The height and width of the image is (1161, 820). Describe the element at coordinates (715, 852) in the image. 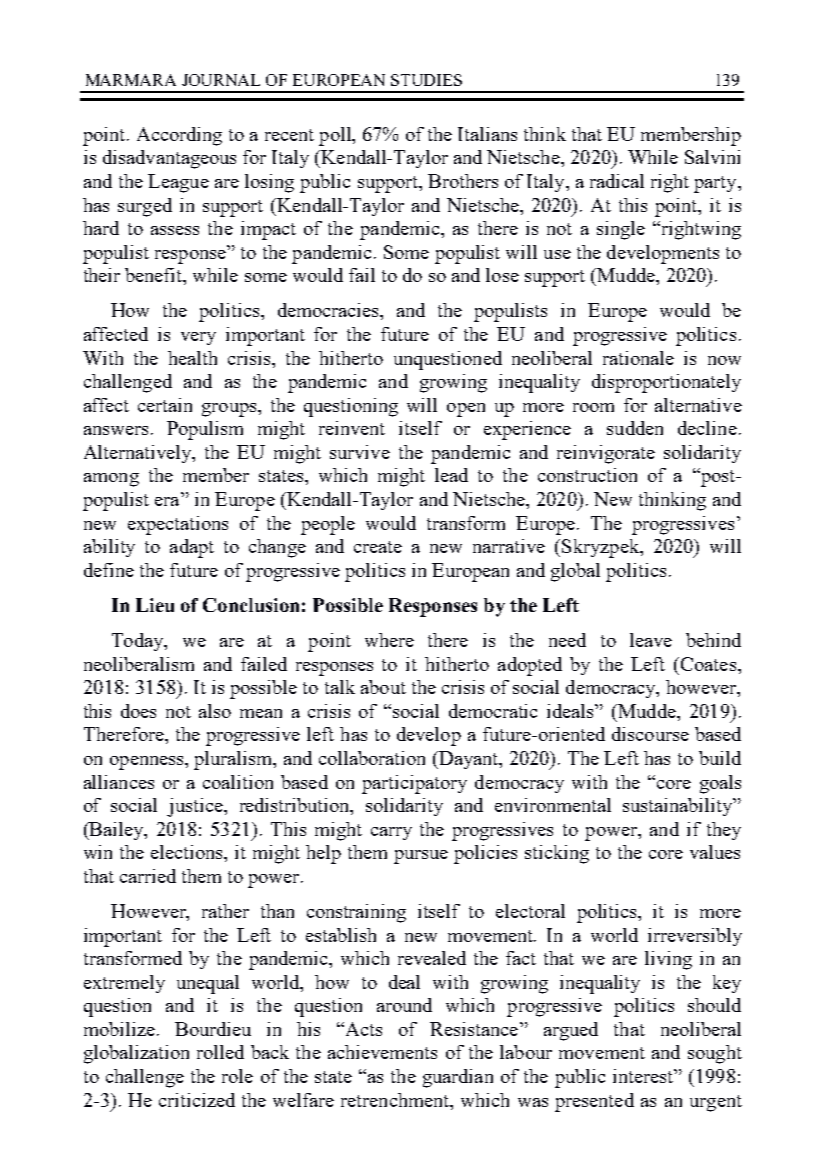

I see `values` at that location.
